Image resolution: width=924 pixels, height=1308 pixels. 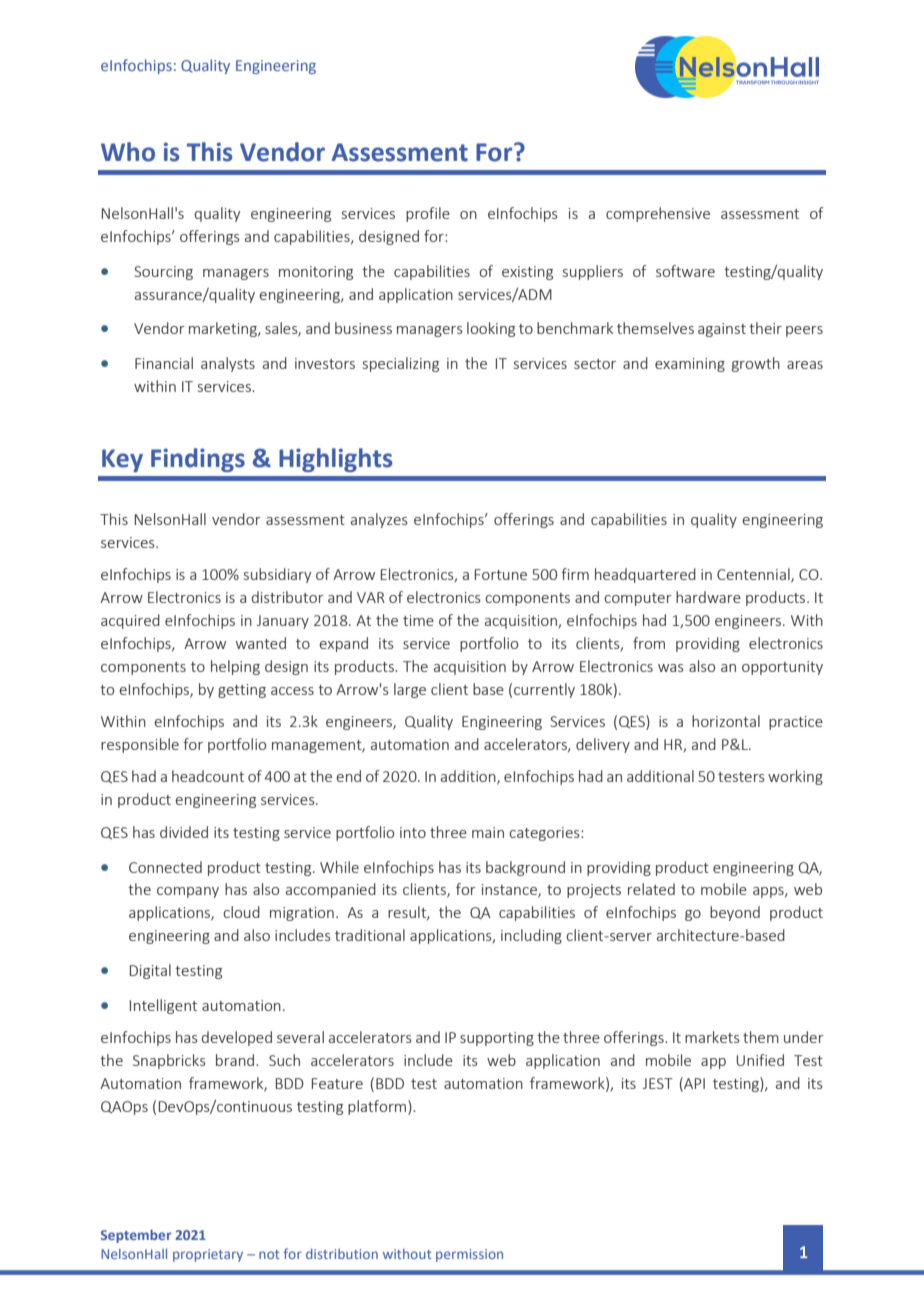 What do you see at coordinates (228, 364) in the image?
I see `analysts` at bounding box center [228, 364].
